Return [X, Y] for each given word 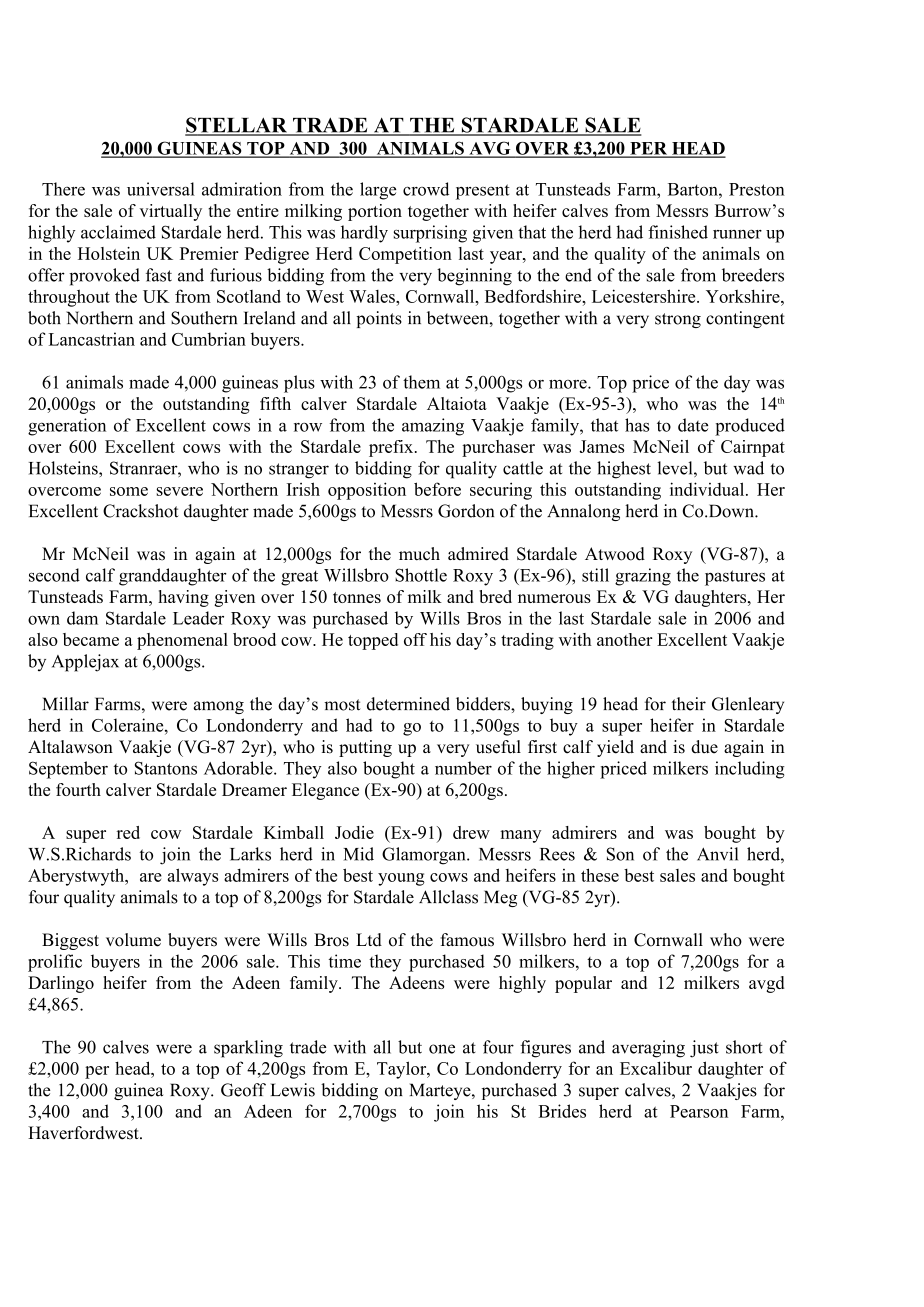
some [129, 491]
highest [624, 470]
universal [161, 189]
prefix [392, 448]
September [68, 770]
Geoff [243, 1090]
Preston [757, 189]
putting [365, 748]
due [704, 747]
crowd [426, 189]
